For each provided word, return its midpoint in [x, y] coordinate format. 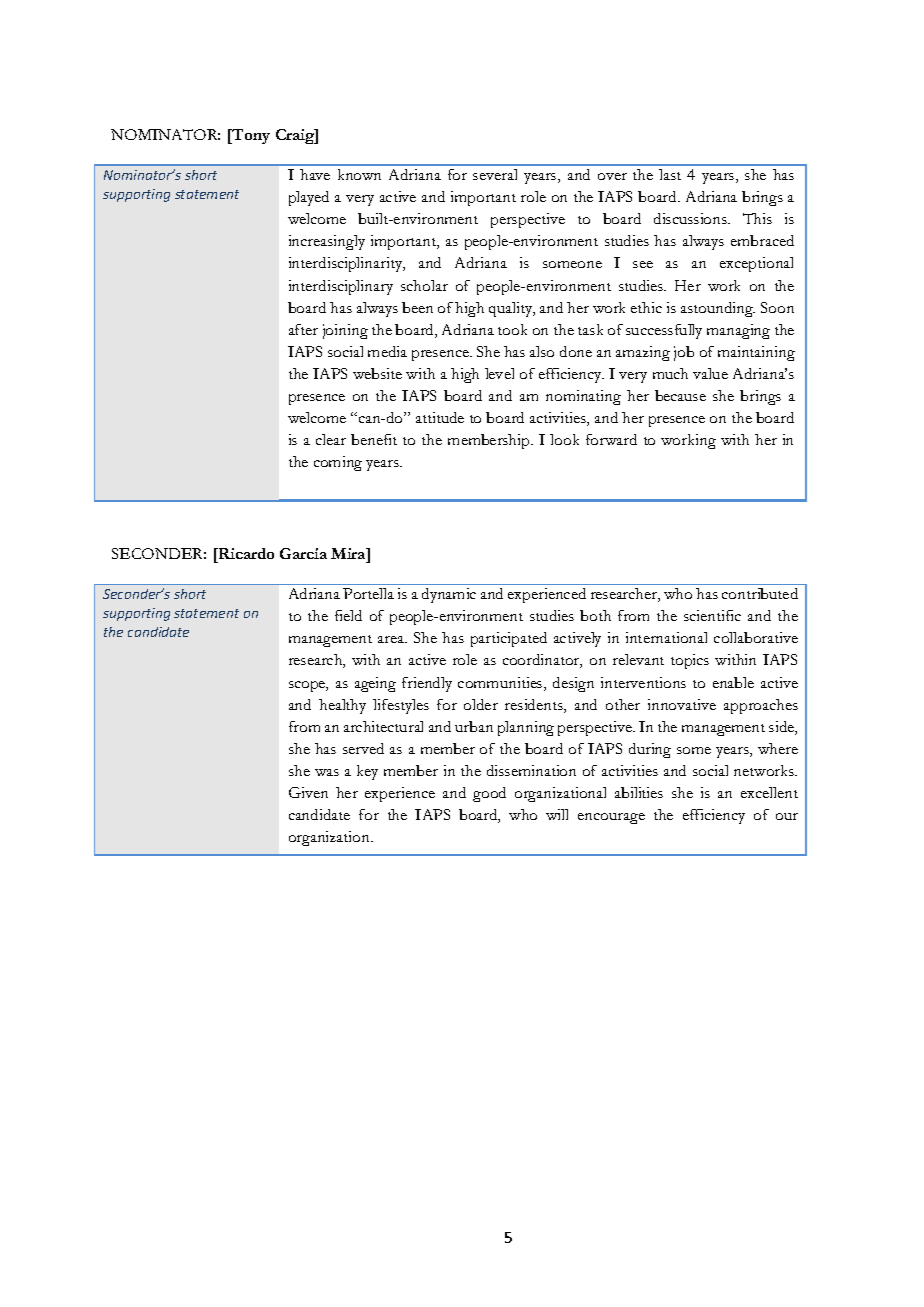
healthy [342, 706]
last [670, 174]
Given [308, 792]
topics [690, 661]
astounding [718, 309]
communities [501, 684]
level [499, 373]
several [495, 174]
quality [512, 309]
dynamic [449, 595]
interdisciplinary [341, 287]
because [680, 395]
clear [331, 439]
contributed [760, 593]
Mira [349, 553]
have [315, 174]
